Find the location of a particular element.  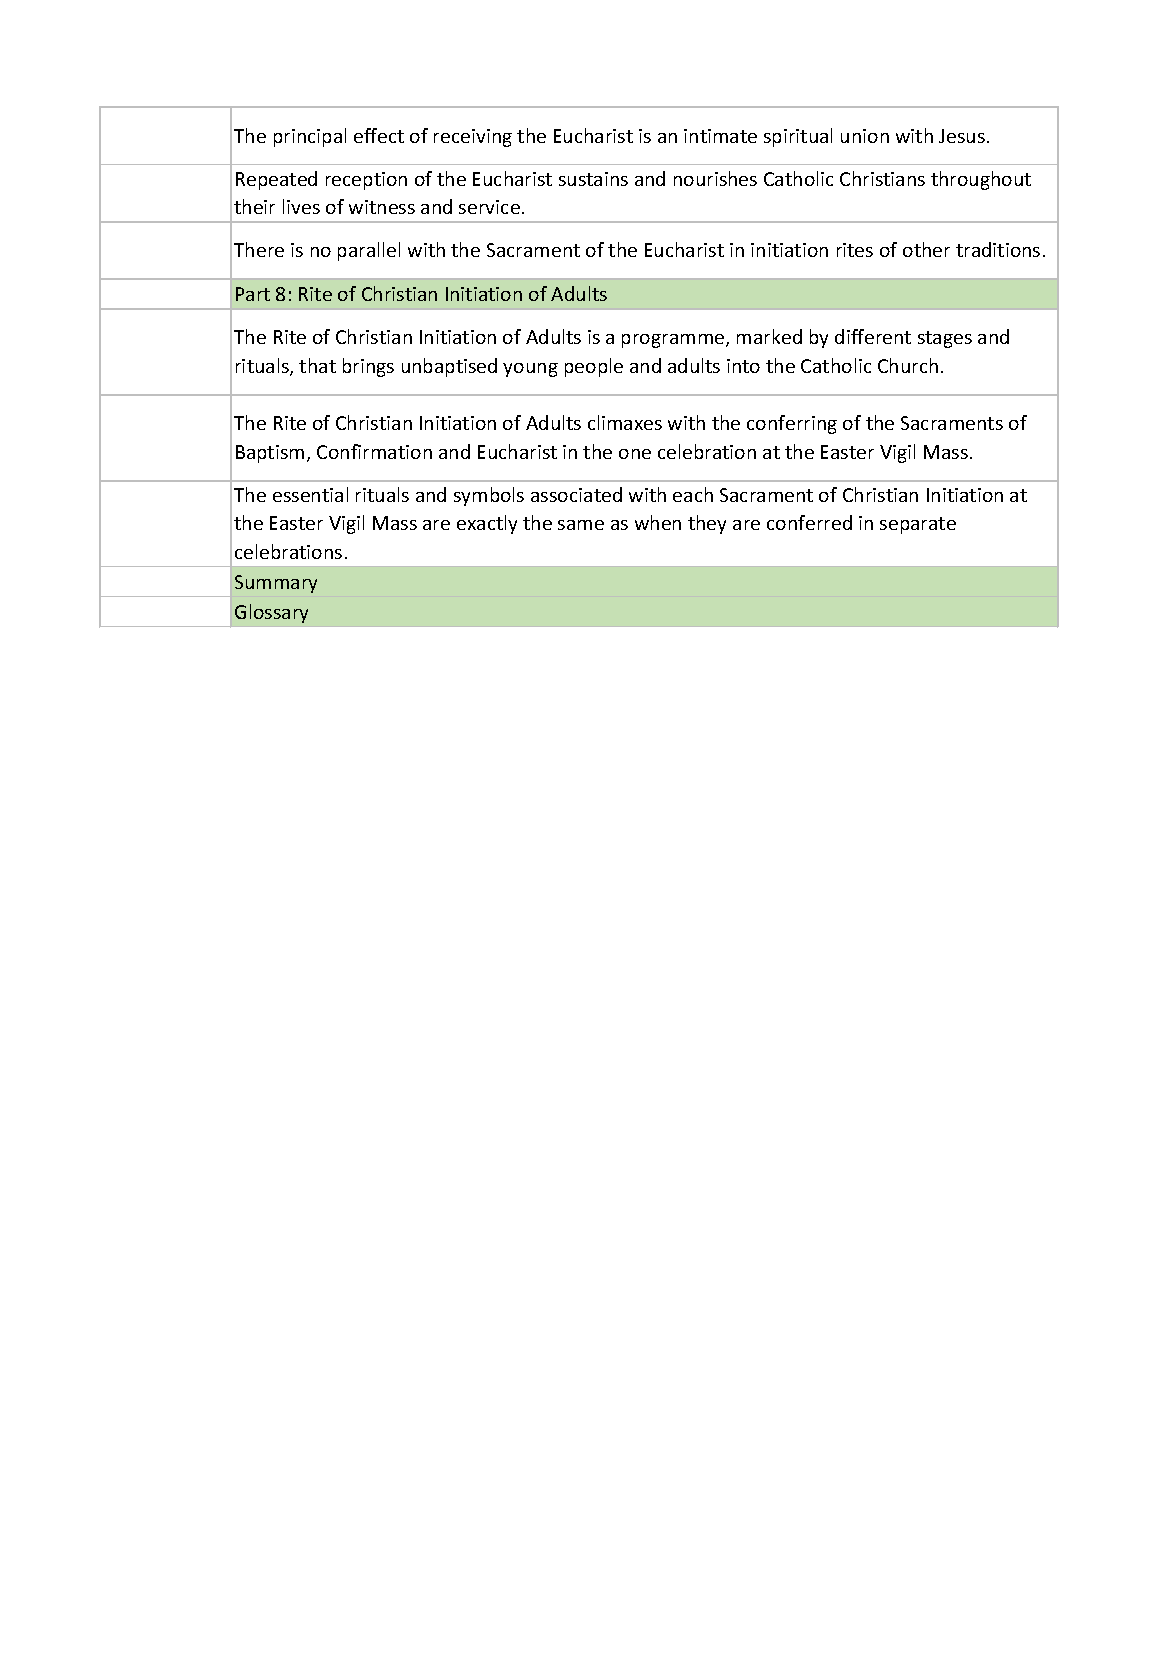

Confirmation is located at coordinates (374, 451).
